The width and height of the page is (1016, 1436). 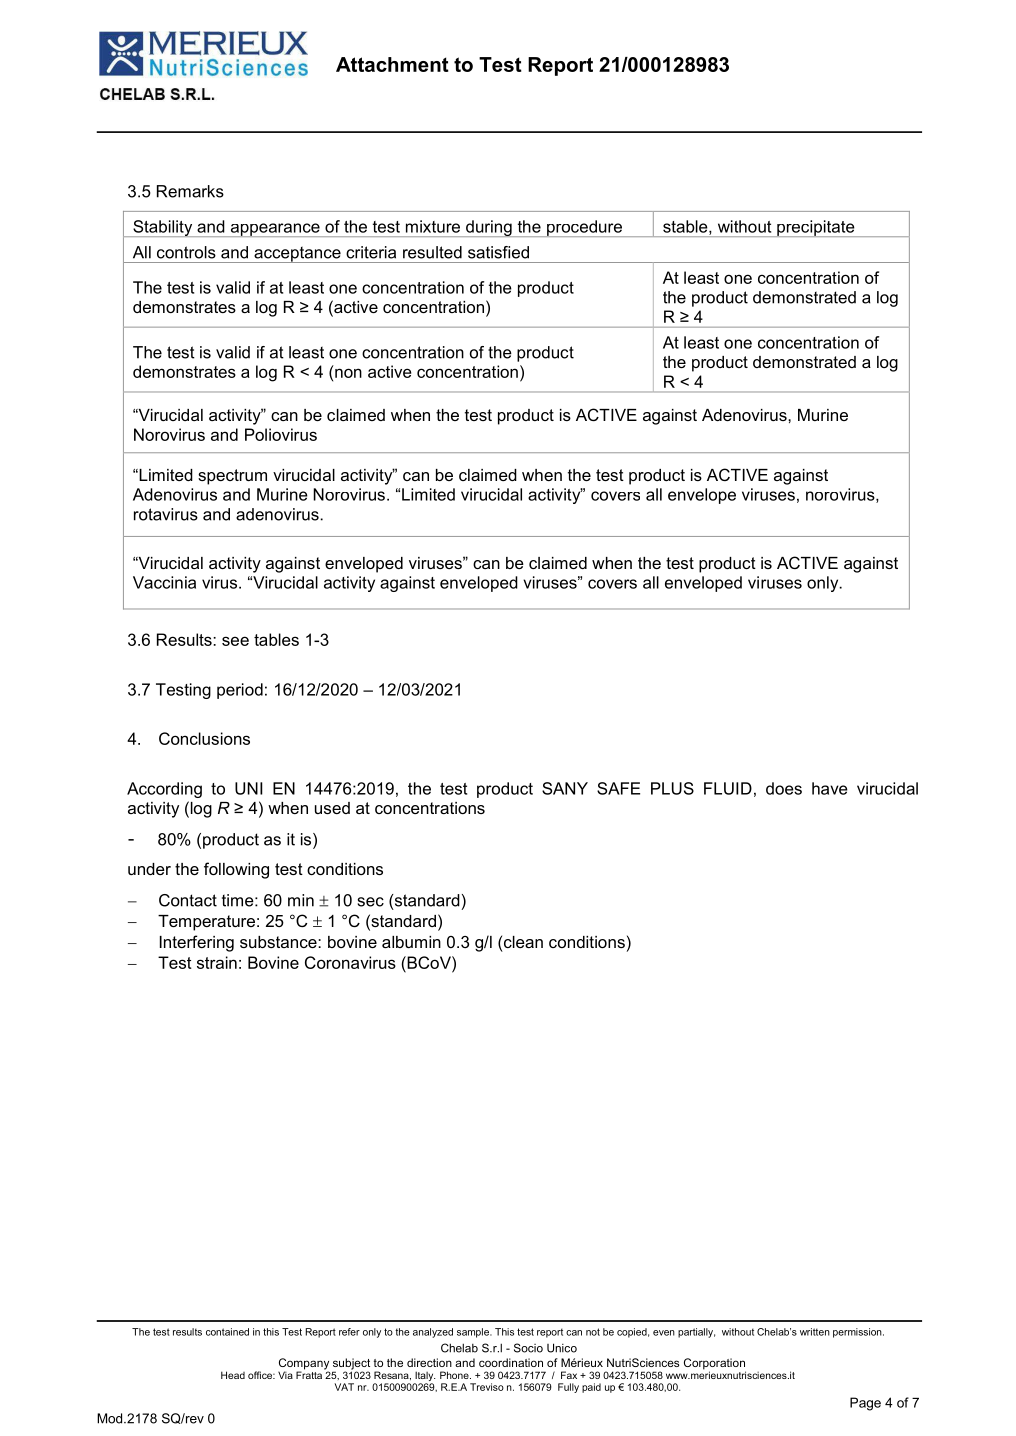 I want to click on spectrum, so click(x=232, y=477).
